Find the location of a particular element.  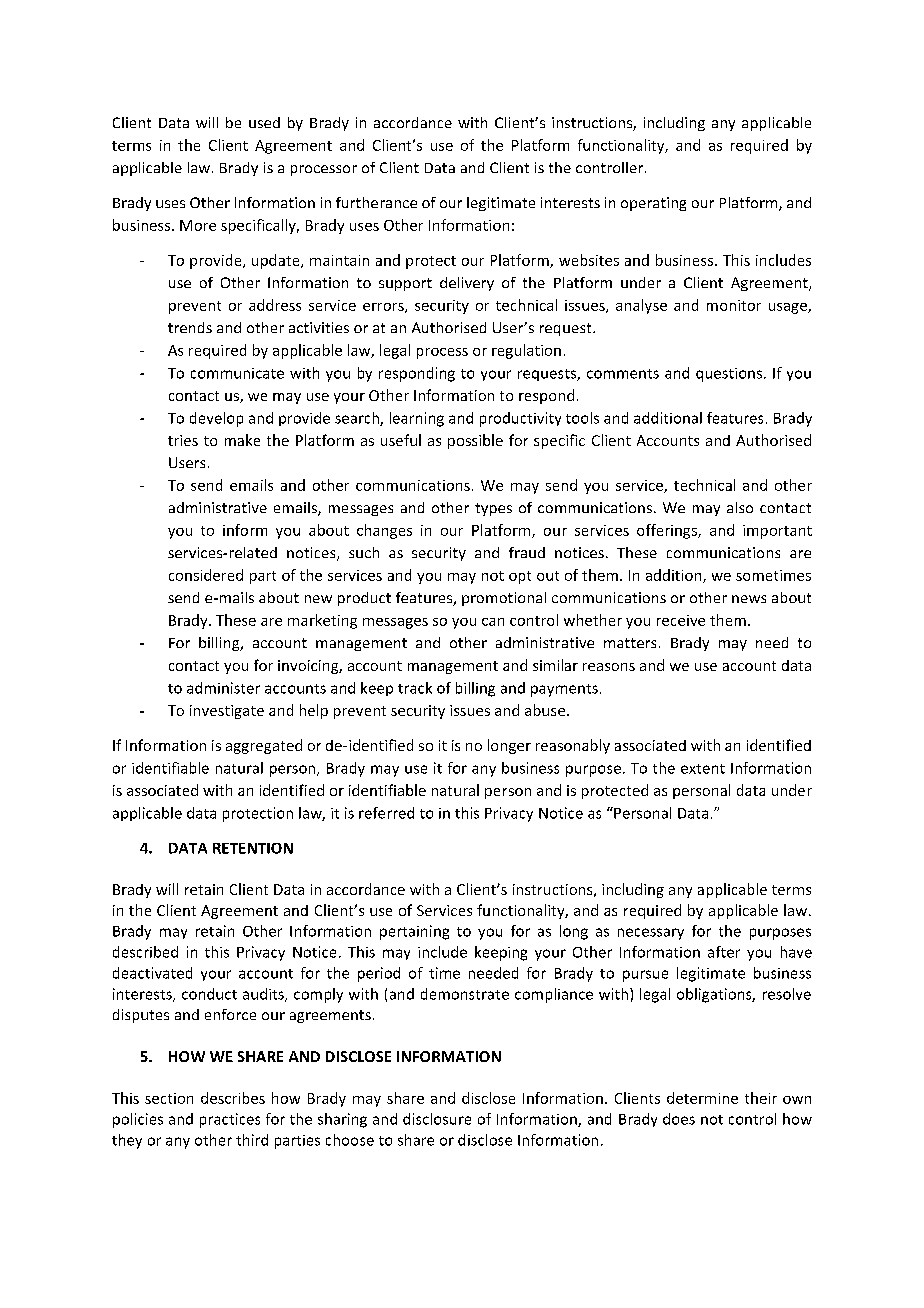

extent is located at coordinates (703, 769).
